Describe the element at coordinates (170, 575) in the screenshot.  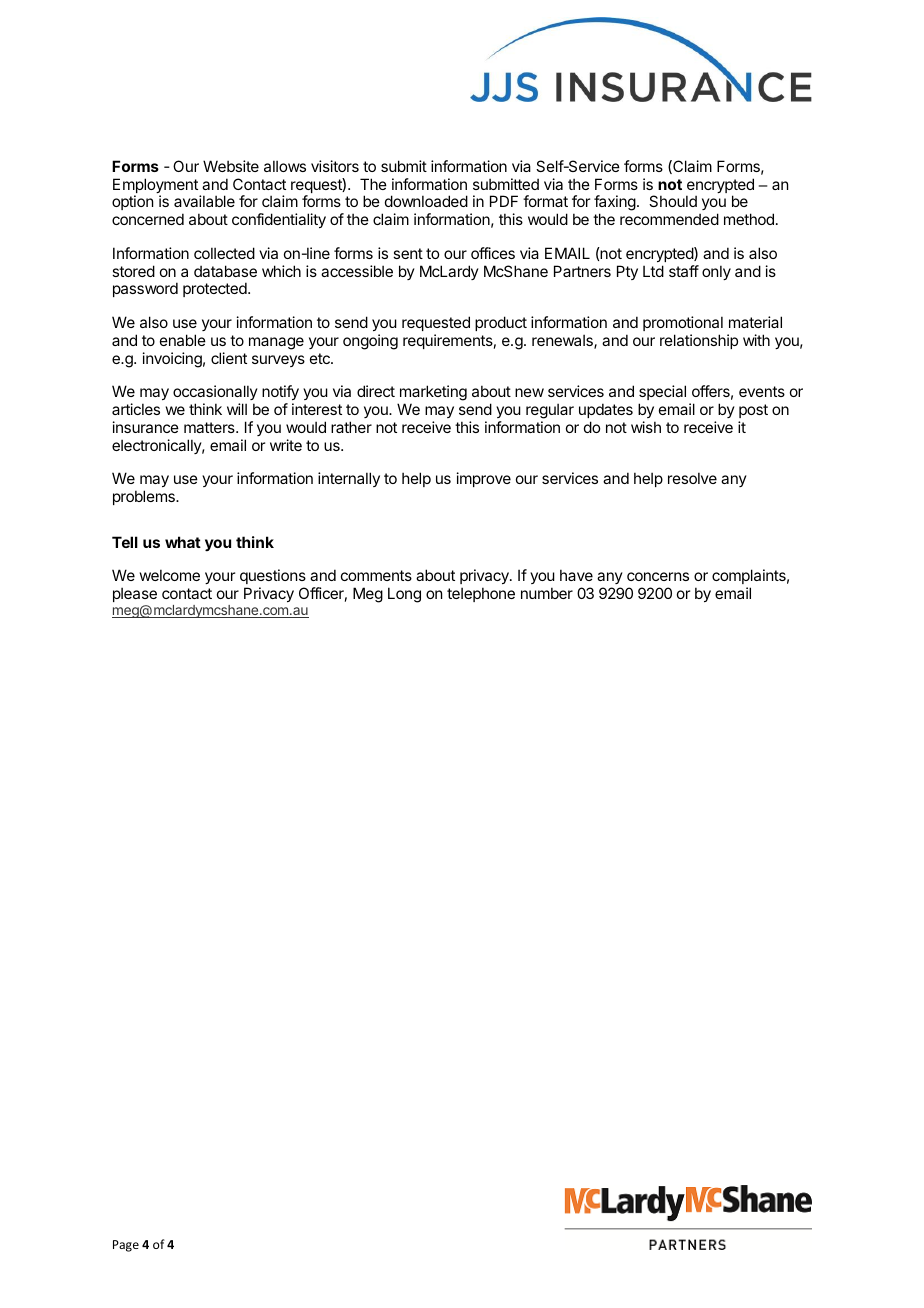
I see `welcome` at that location.
